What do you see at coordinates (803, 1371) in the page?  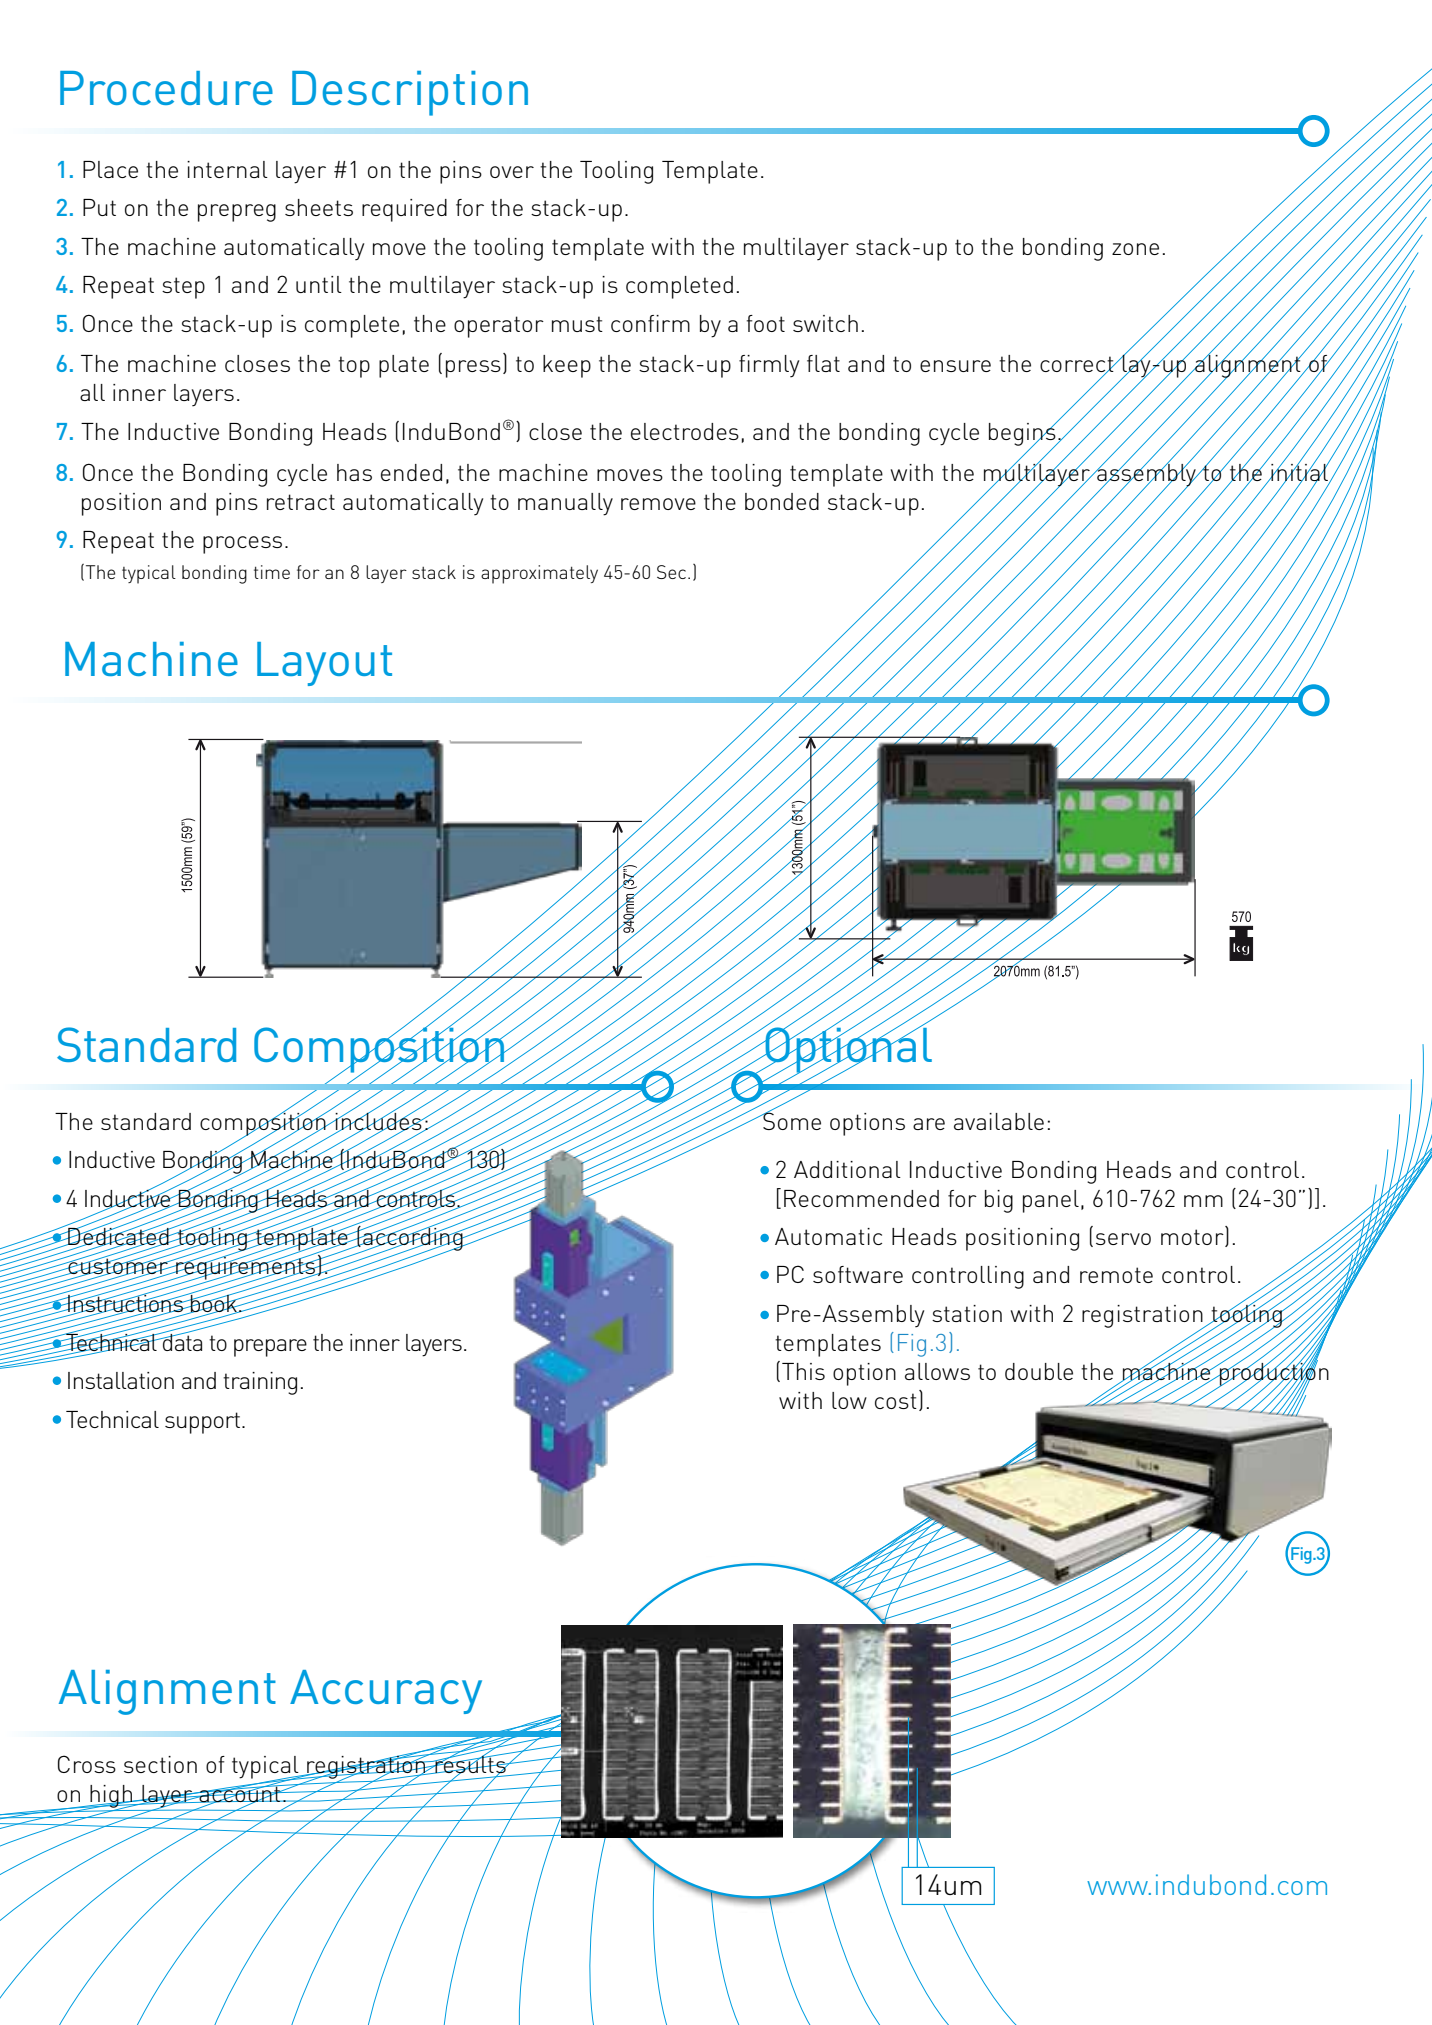 I see `This` at bounding box center [803, 1371].
